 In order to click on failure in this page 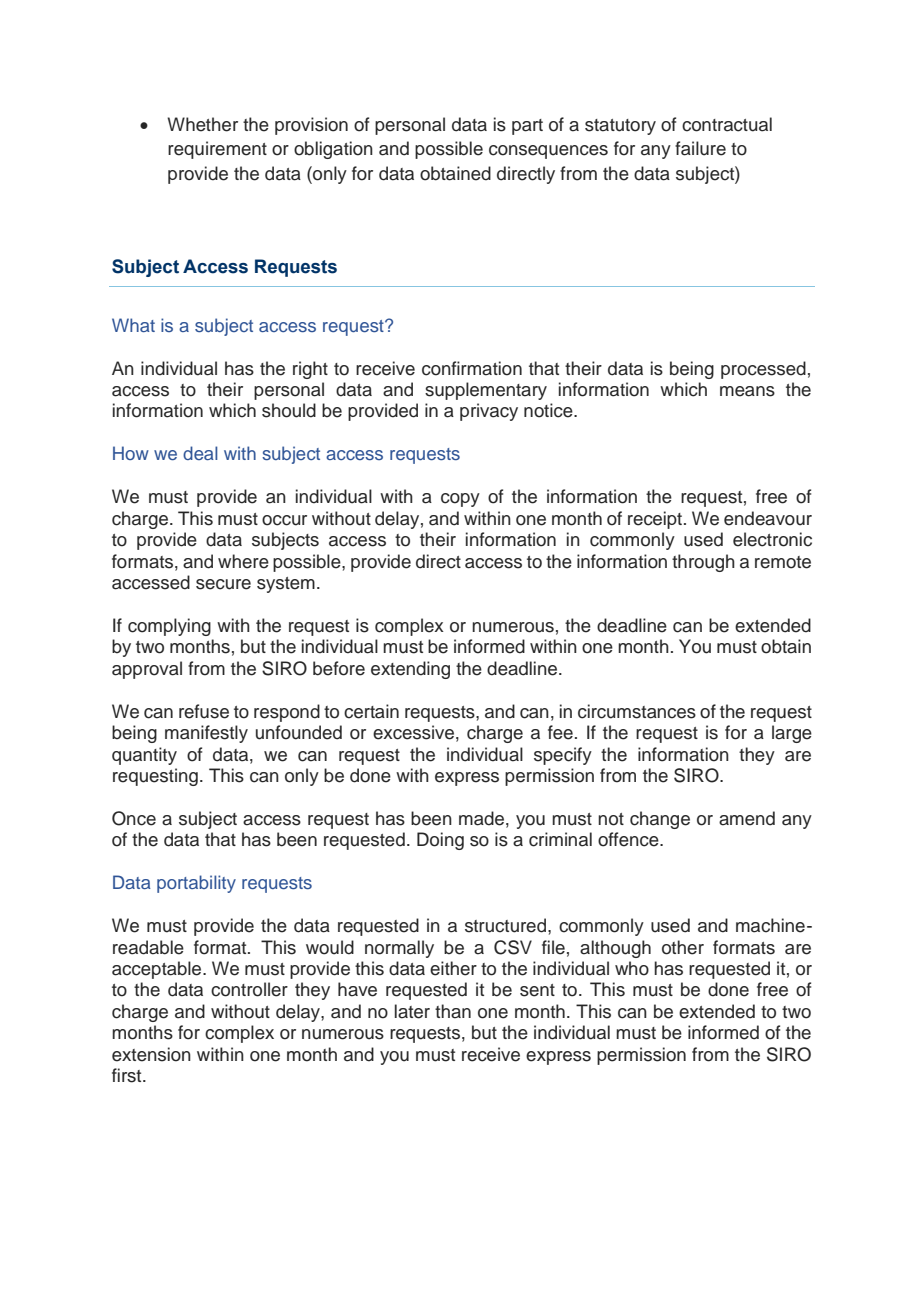, I will do `click(700, 148)`.
